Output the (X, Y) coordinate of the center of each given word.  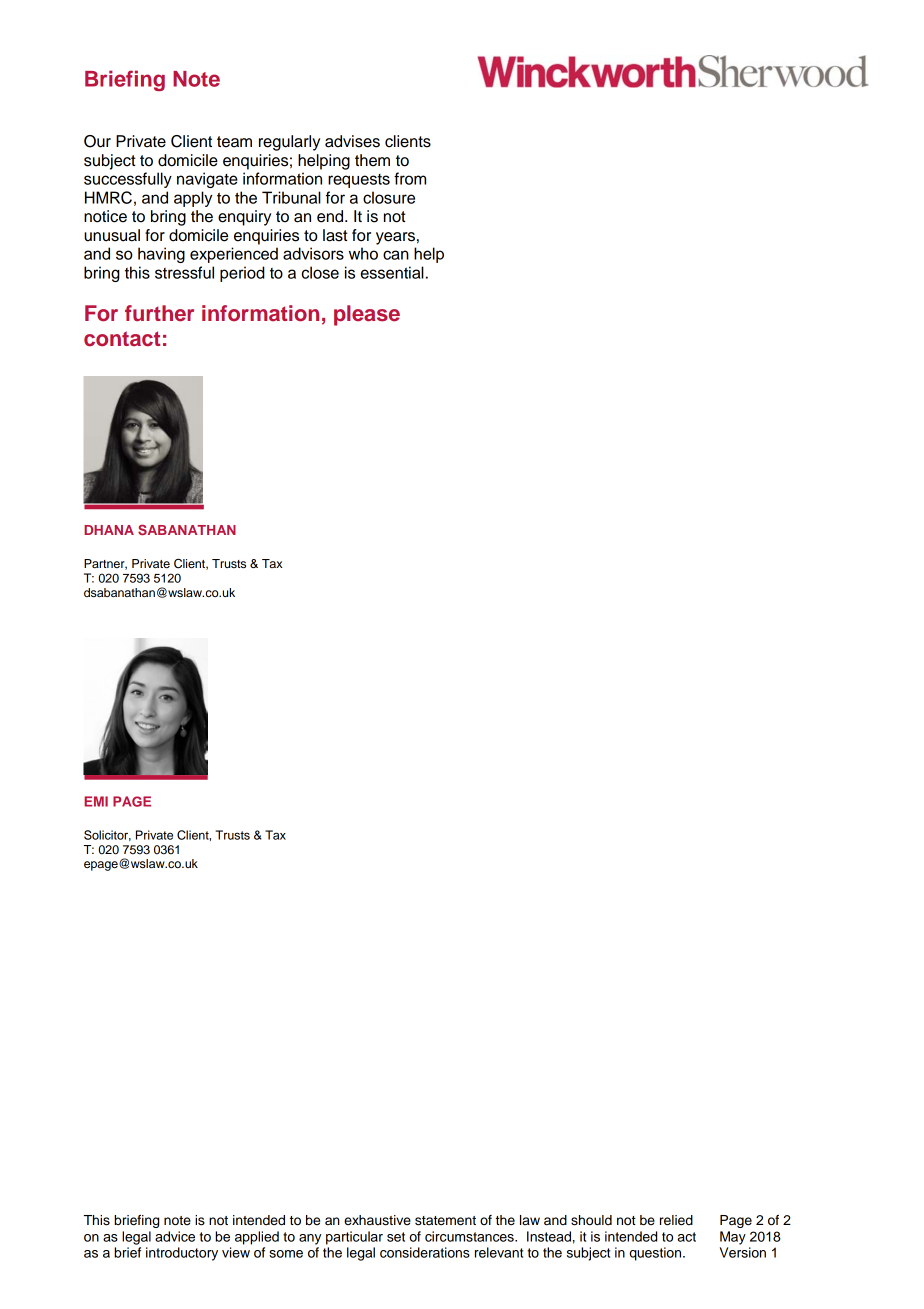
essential (392, 272)
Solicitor (107, 835)
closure (389, 197)
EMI (96, 801)
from (410, 178)
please (367, 315)
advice (175, 1236)
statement (445, 1221)
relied (676, 1220)
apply (193, 199)
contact (122, 339)
